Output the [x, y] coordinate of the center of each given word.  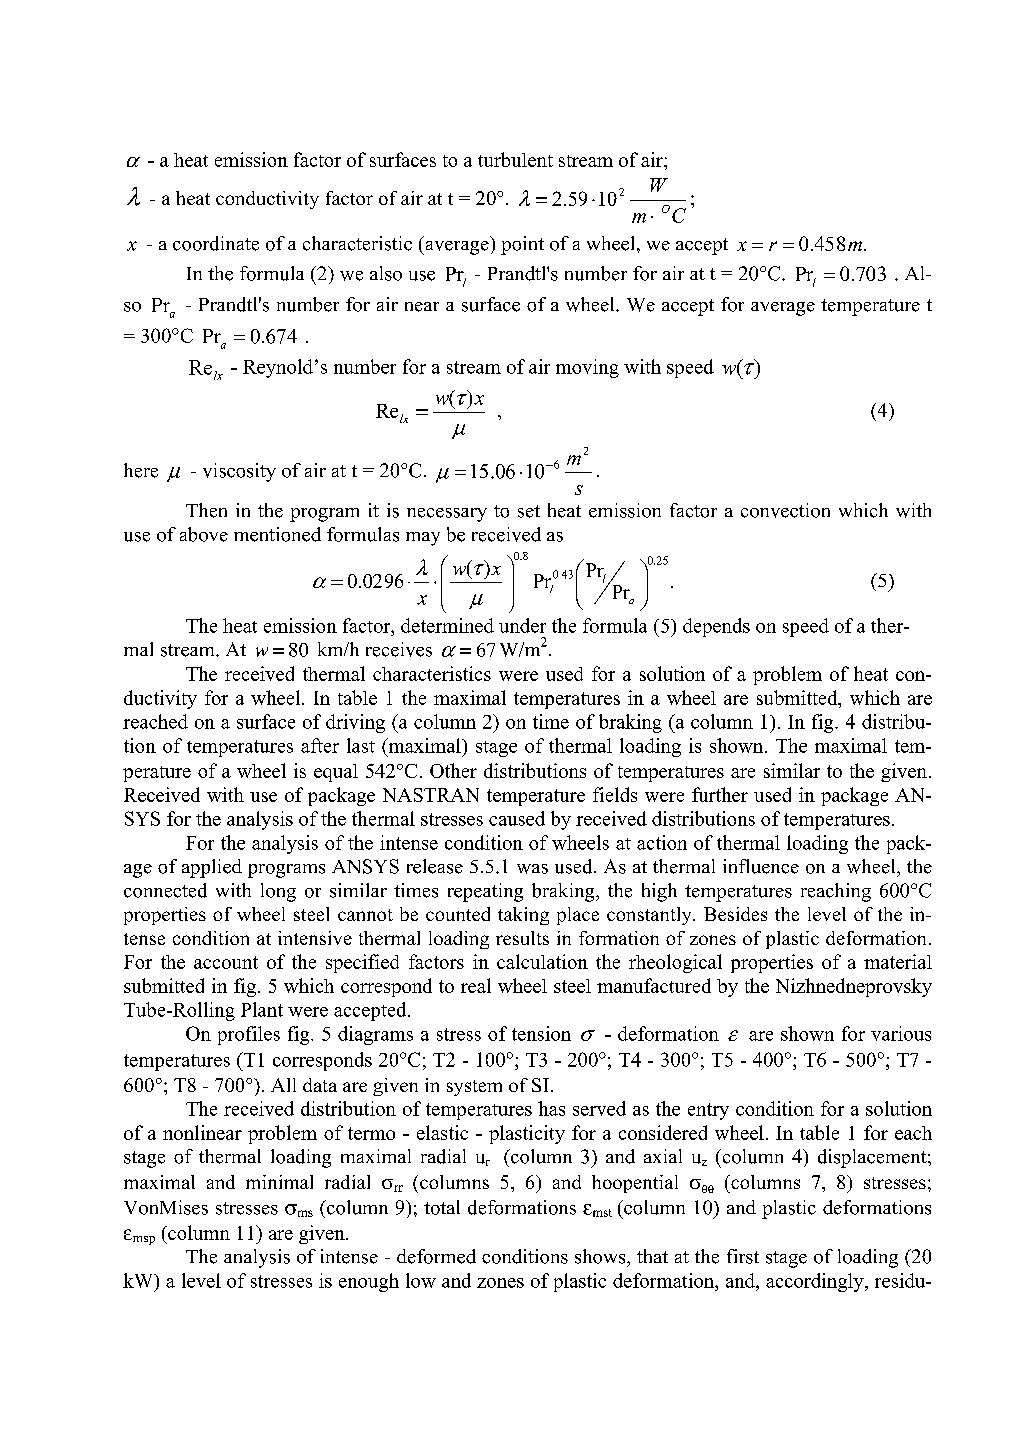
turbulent [515, 159]
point [522, 245]
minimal [279, 1182]
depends [716, 627]
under [522, 625]
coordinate [216, 243]
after [320, 745]
